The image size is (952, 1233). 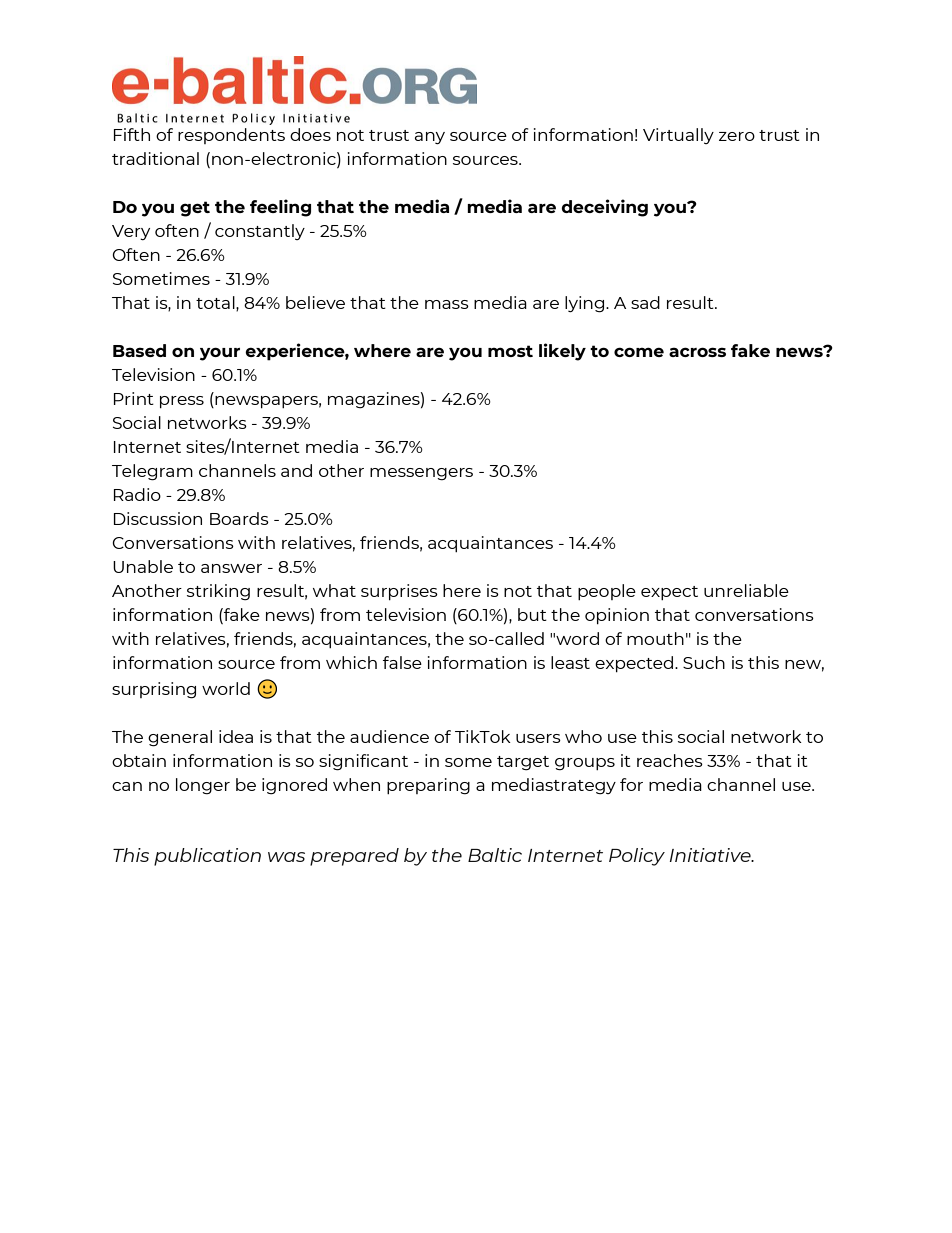 What do you see at coordinates (399, 592) in the screenshot?
I see `surprises` at bounding box center [399, 592].
